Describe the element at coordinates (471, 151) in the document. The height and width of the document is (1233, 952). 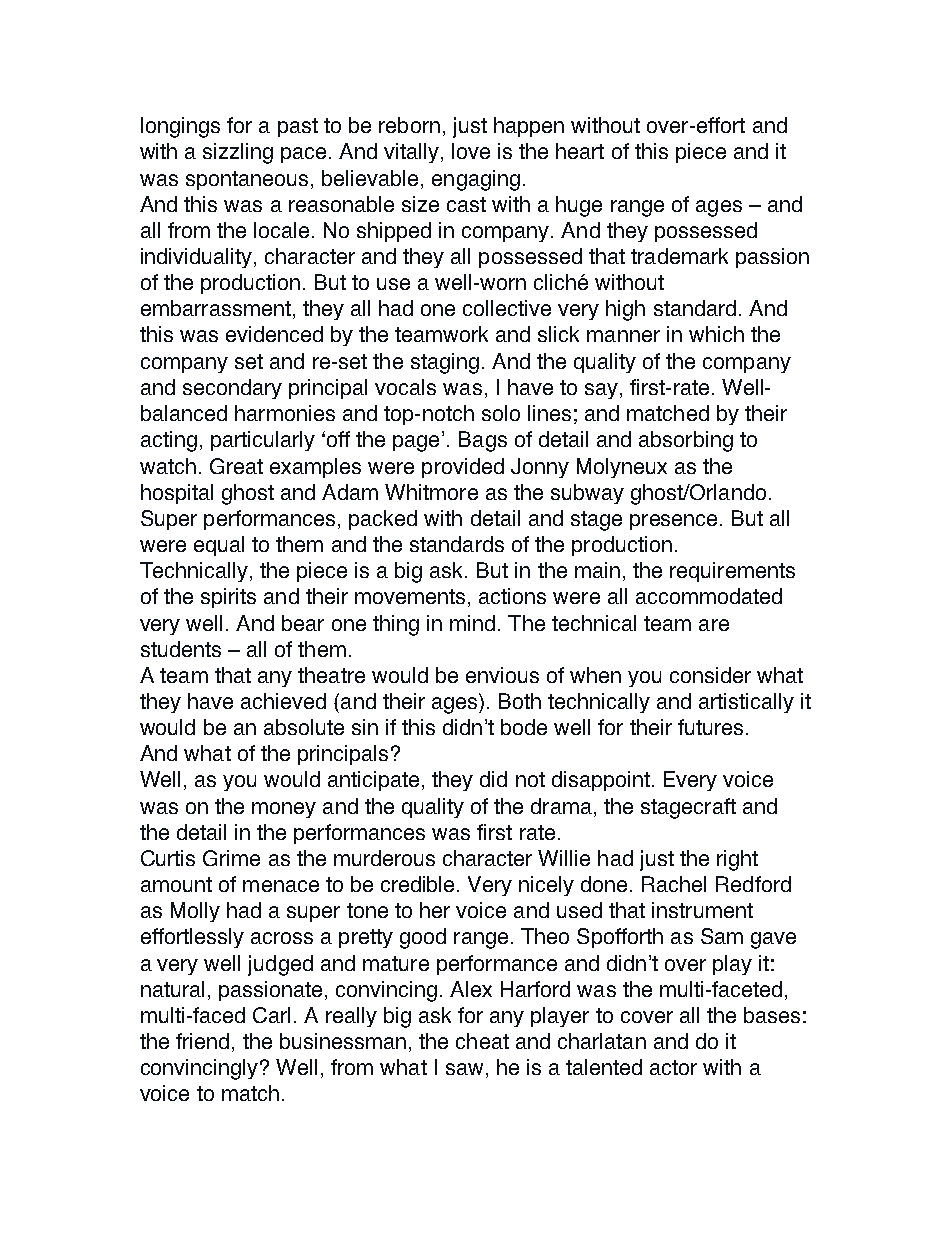
I see `love` at that location.
